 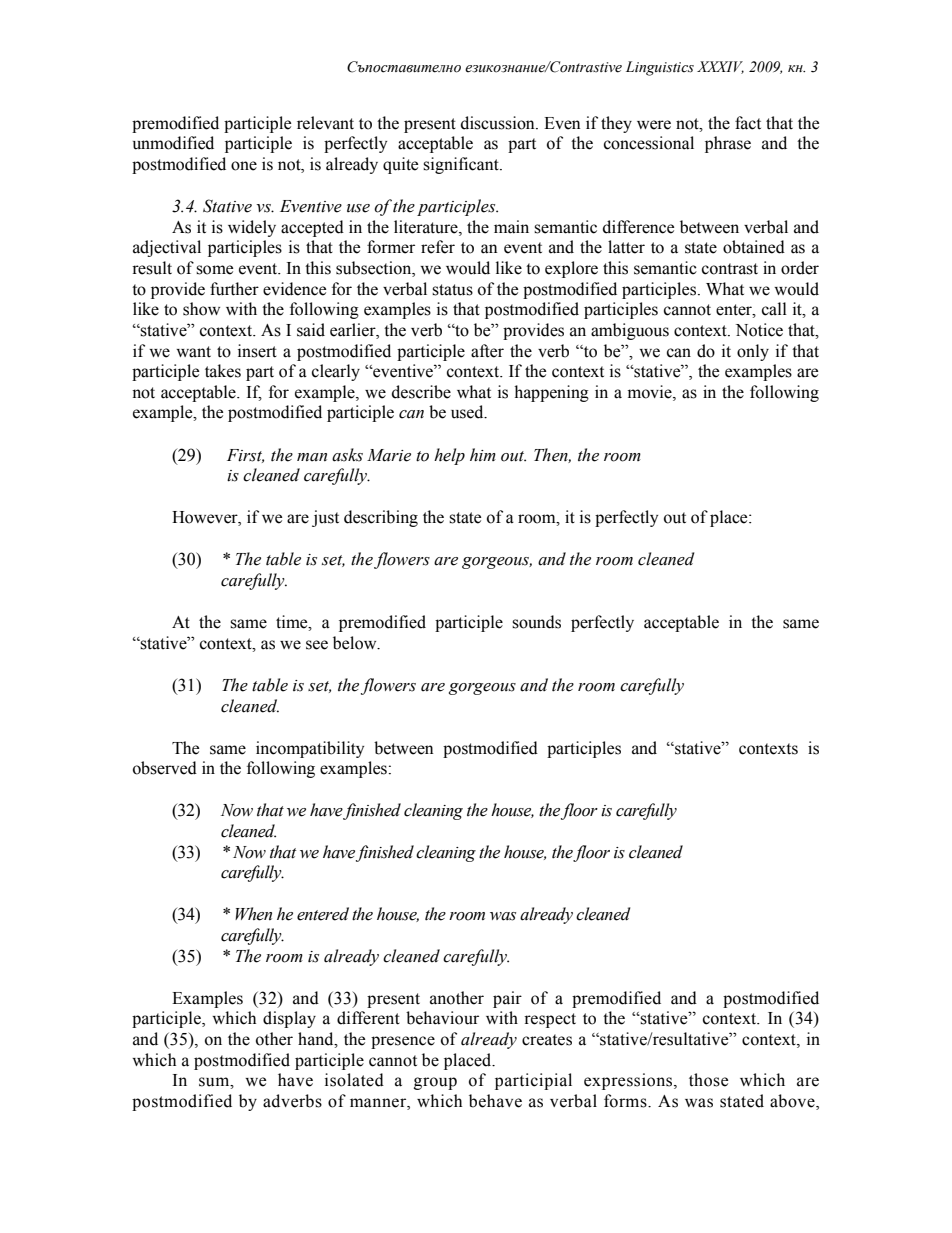 I want to click on group, so click(x=435, y=1083).
